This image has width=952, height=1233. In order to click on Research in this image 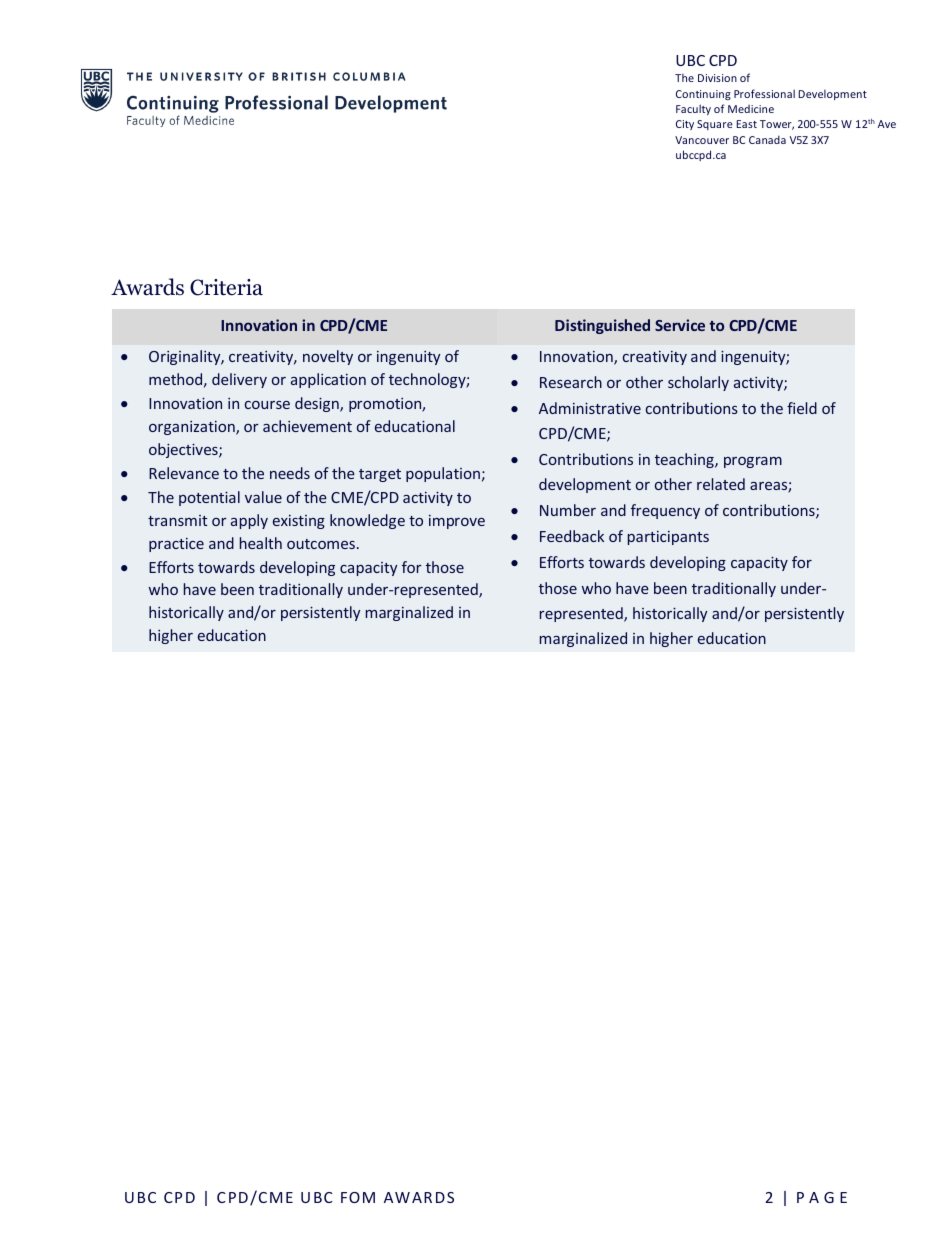, I will do `click(571, 382)`.
